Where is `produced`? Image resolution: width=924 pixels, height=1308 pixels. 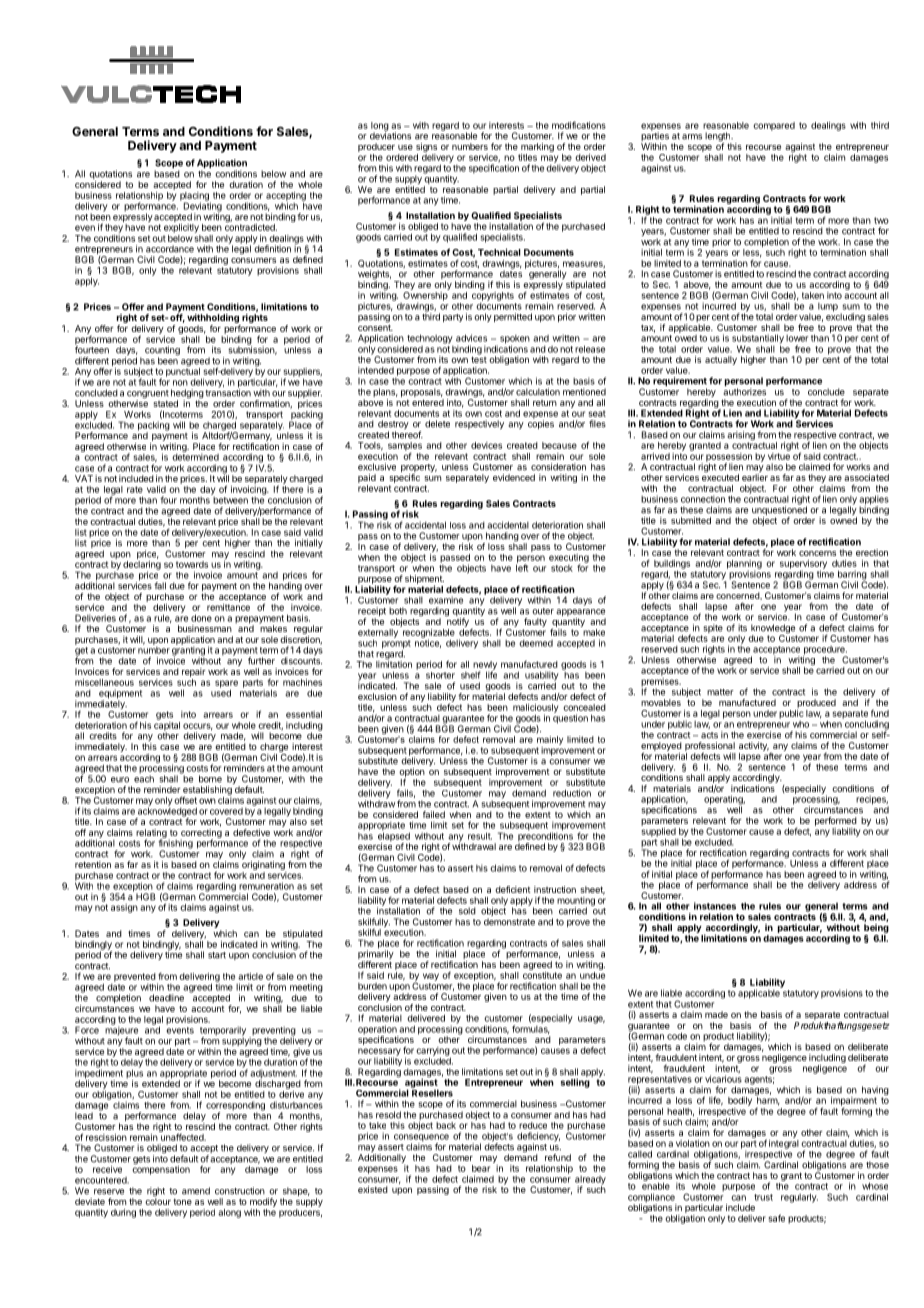 produced is located at coordinates (816, 703).
